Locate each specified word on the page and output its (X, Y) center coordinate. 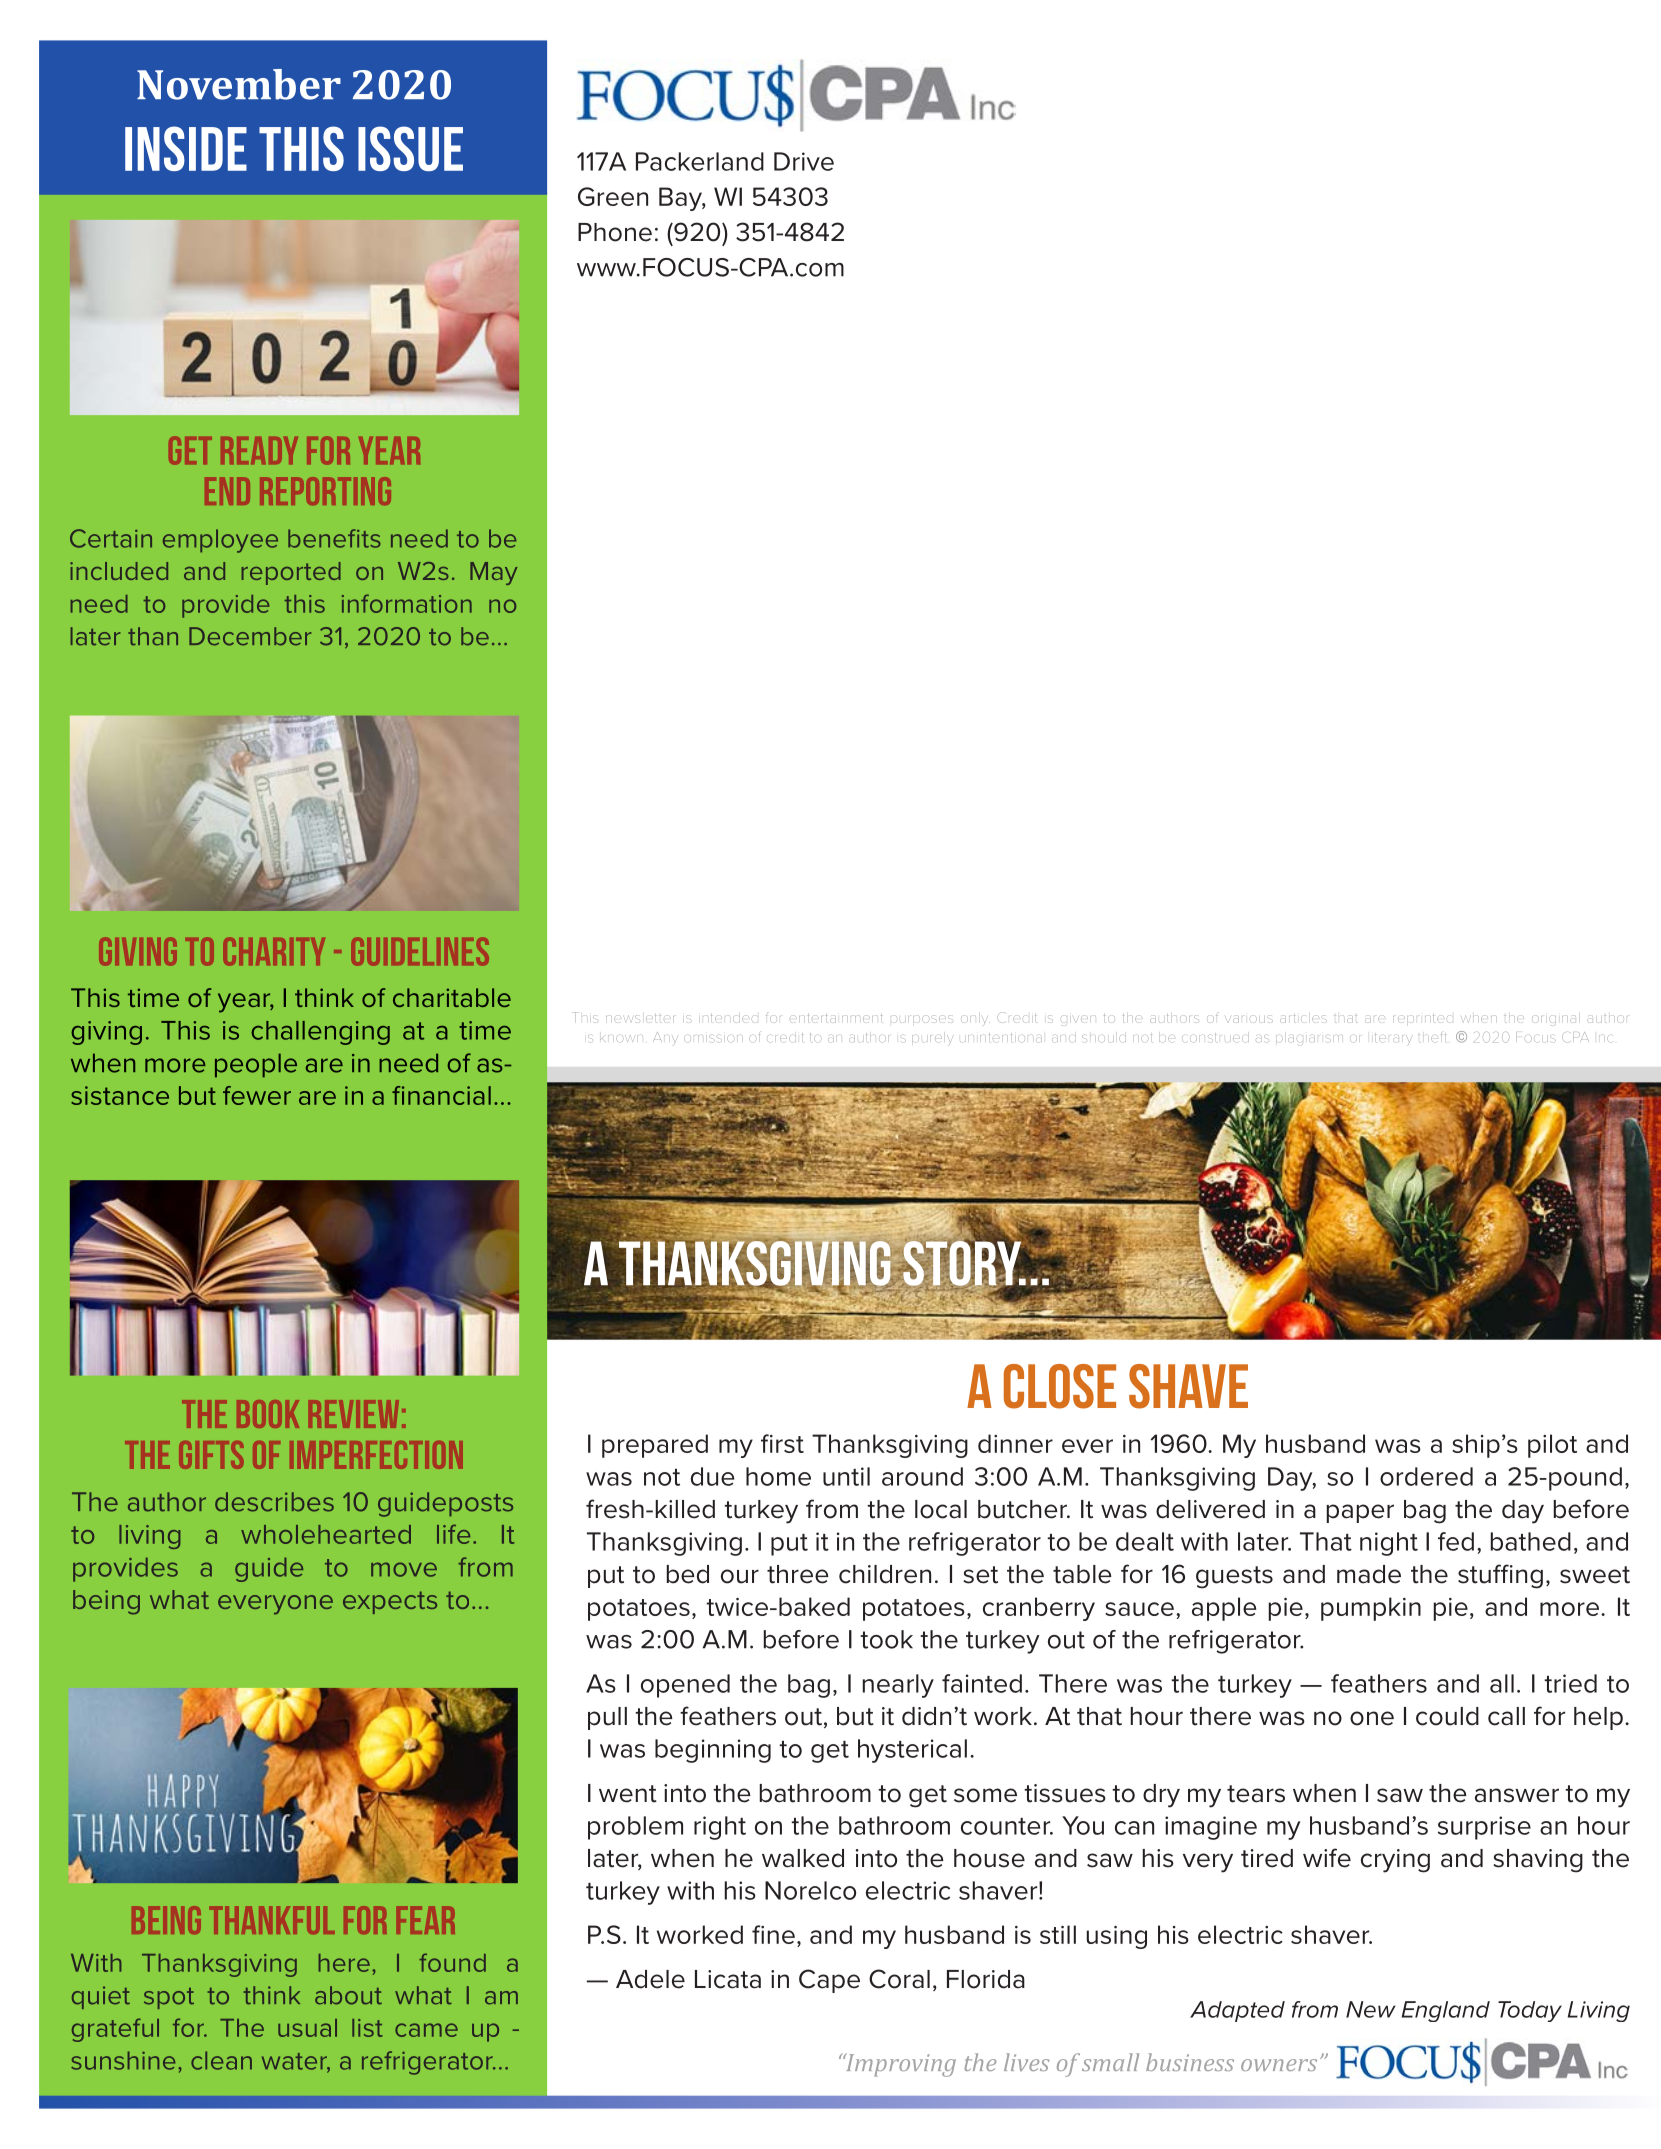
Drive (804, 161)
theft (1434, 1036)
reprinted (1421, 1019)
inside (186, 148)
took (886, 1639)
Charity (274, 951)
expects (390, 1602)
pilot (1552, 1446)
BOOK (268, 1414)
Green (613, 196)
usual (307, 2028)
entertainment (836, 1019)
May (493, 573)
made (1369, 1574)
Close (1060, 1386)
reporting (325, 491)
